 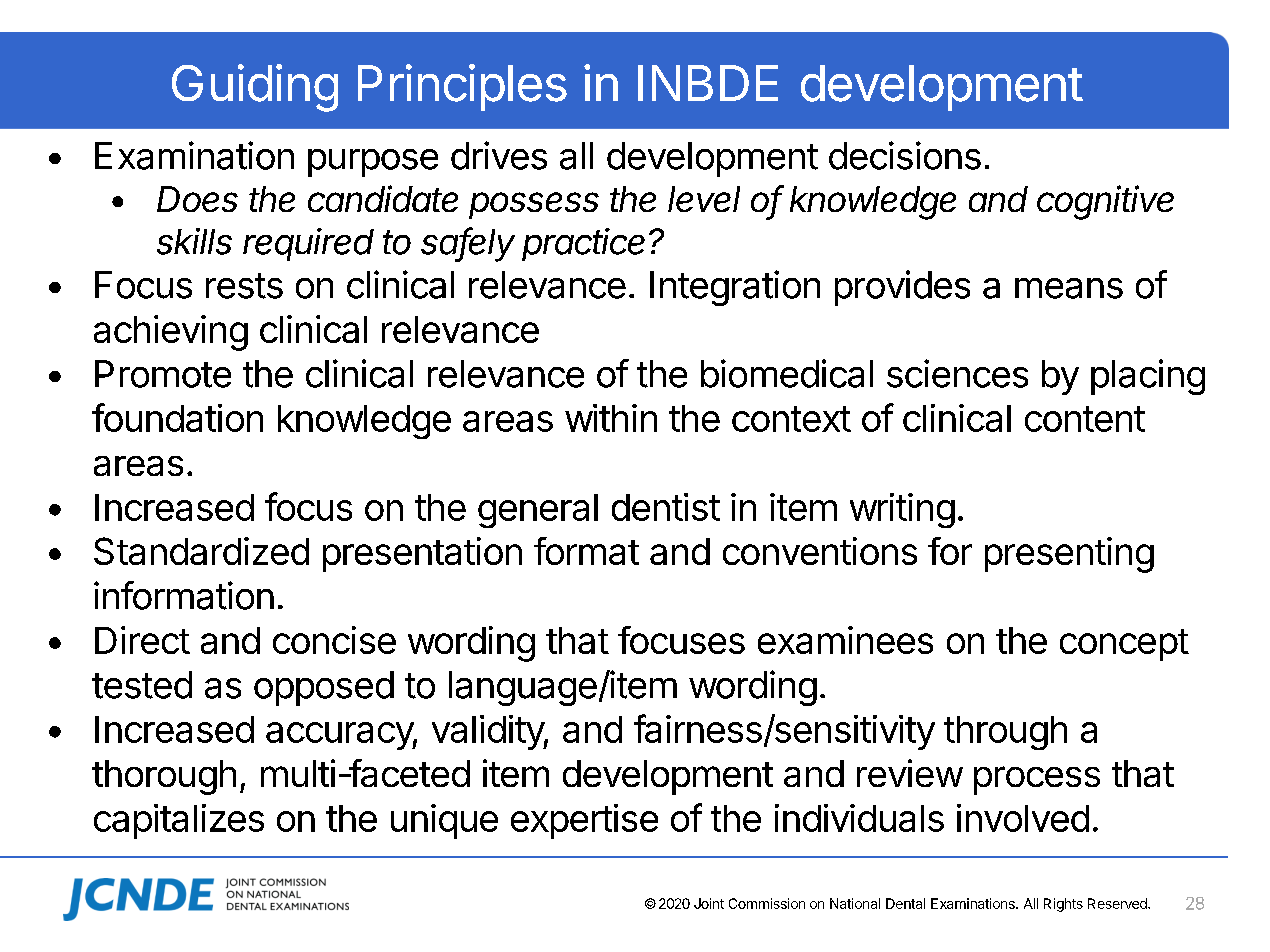 I want to click on opposed, so click(x=324, y=688).
